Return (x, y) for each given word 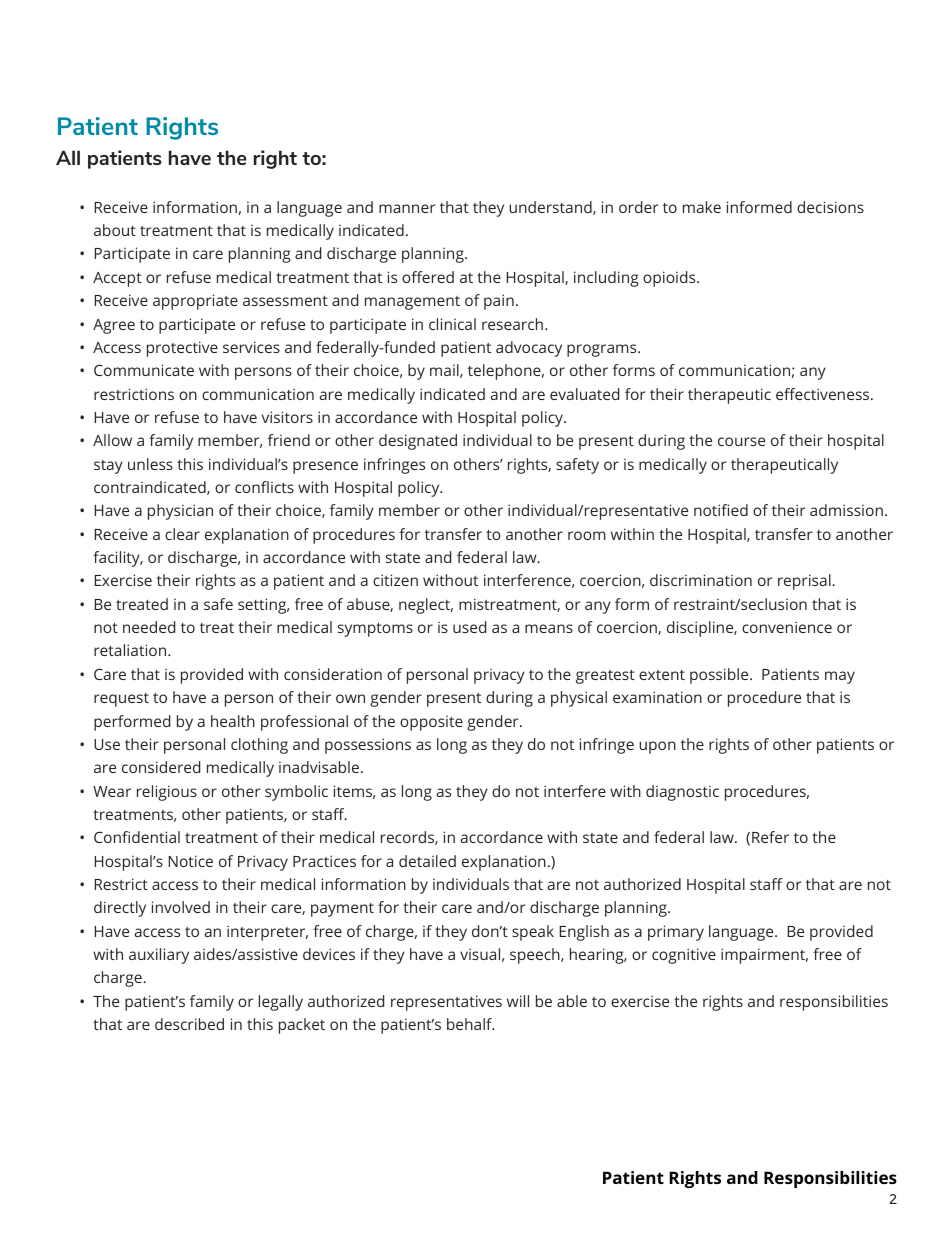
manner (407, 208)
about (115, 230)
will (518, 1001)
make (702, 207)
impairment (764, 956)
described (189, 1024)
